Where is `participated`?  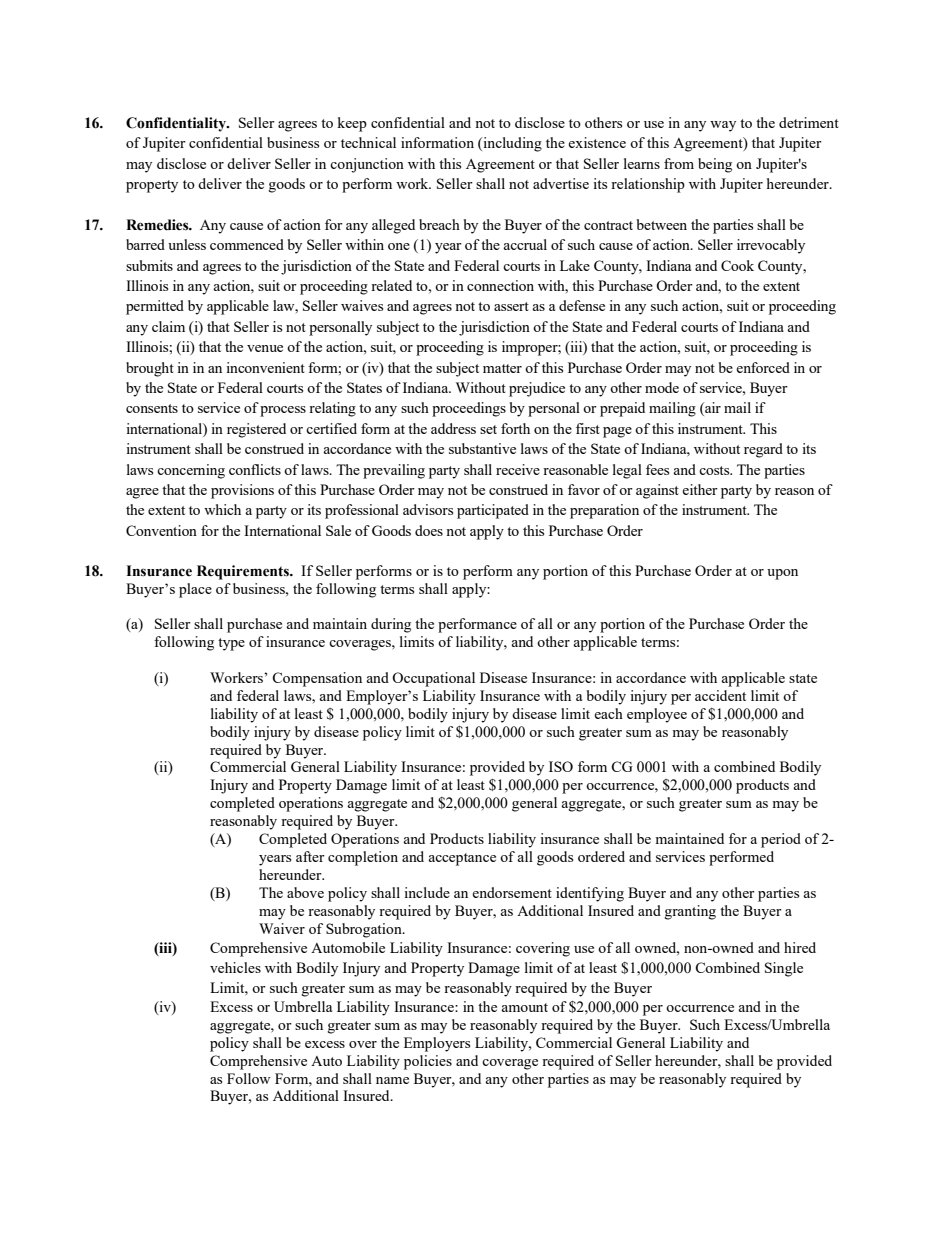
participated is located at coordinates (493, 511).
